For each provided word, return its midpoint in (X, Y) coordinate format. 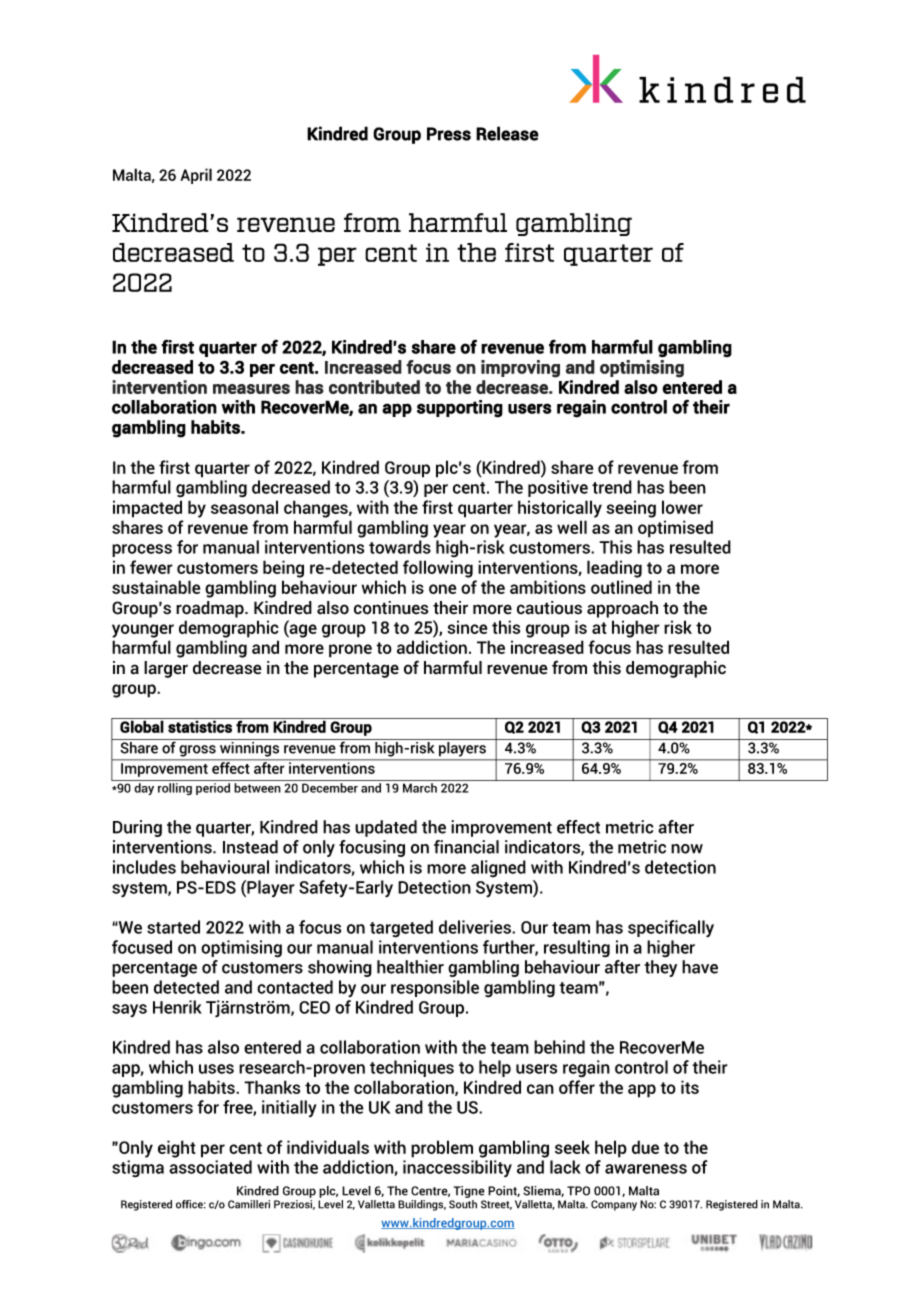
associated (210, 1167)
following (438, 569)
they (661, 968)
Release (507, 133)
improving (520, 369)
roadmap (211, 609)
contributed (374, 387)
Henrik (177, 1007)
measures (251, 389)
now (687, 849)
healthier (410, 967)
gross (198, 751)
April (196, 176)
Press (449, 134)
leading (614, 569)
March (420, 788)
